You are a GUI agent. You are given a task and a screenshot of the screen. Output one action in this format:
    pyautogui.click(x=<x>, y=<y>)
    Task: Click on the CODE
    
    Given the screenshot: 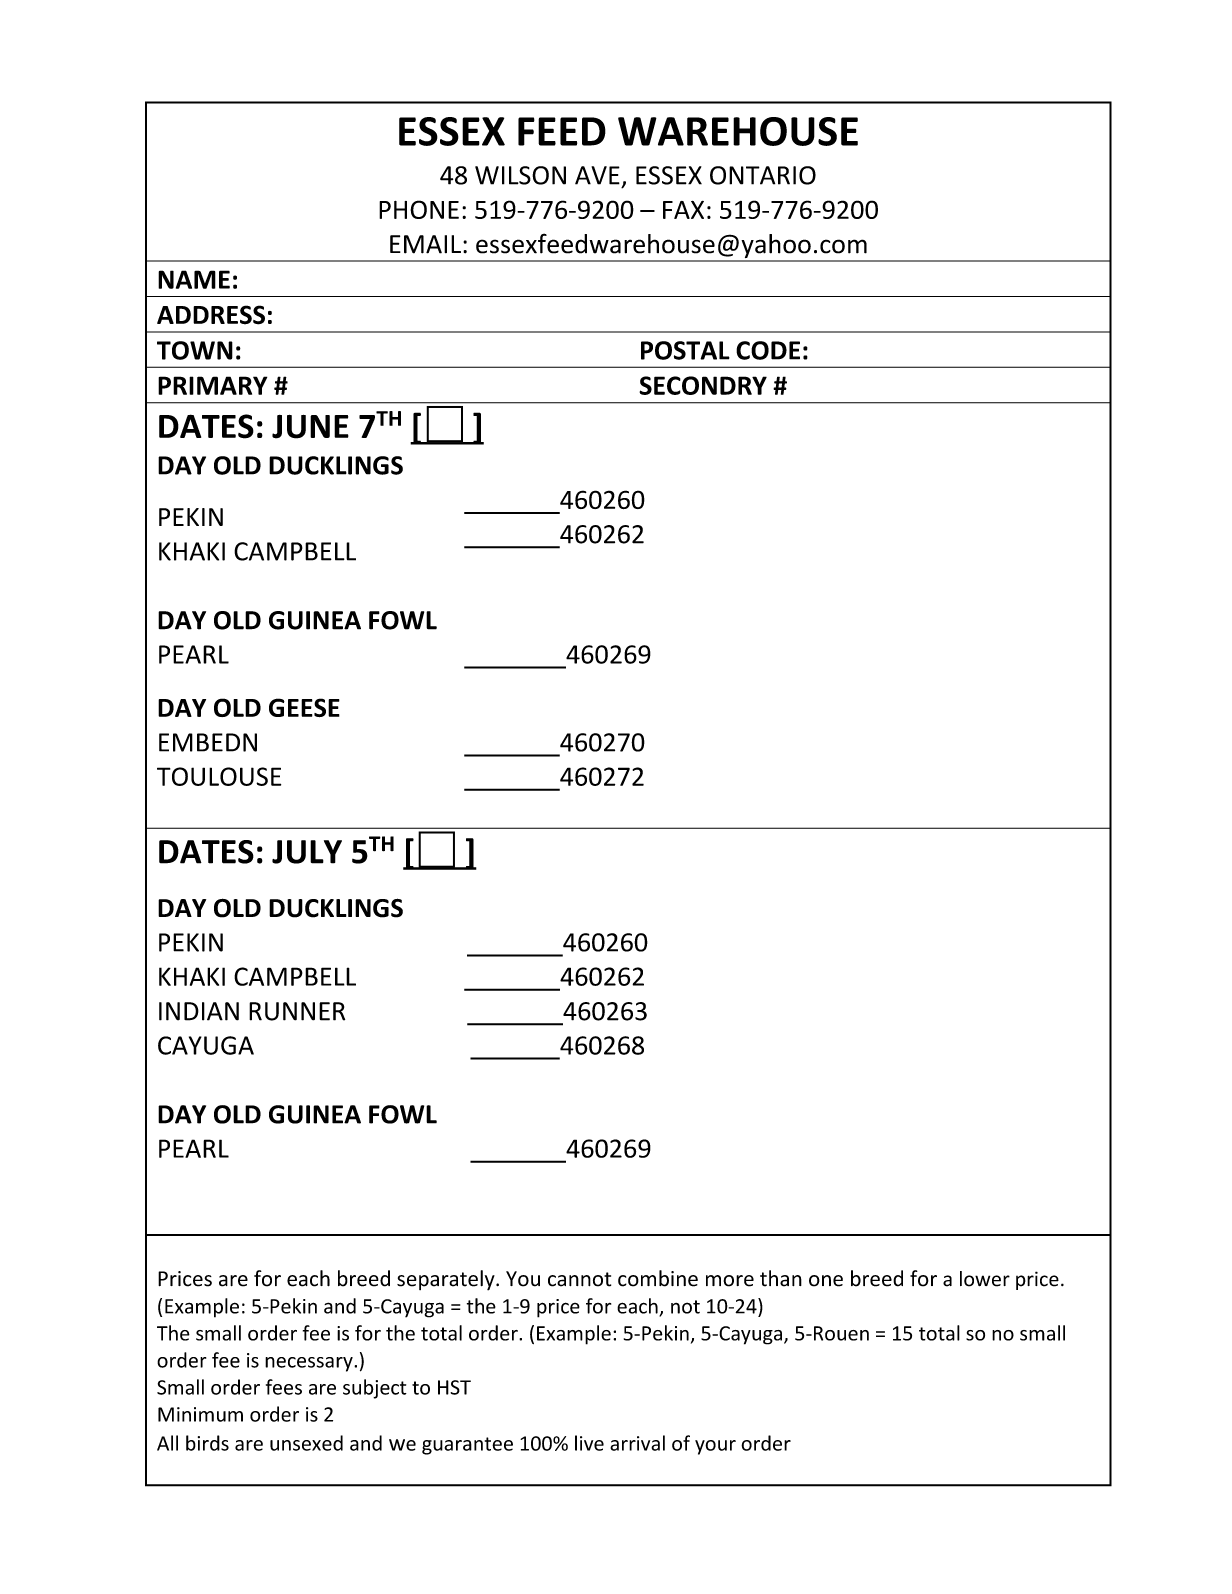 What is the action you would take?
    pyautogui.click(x=768, y=350)
